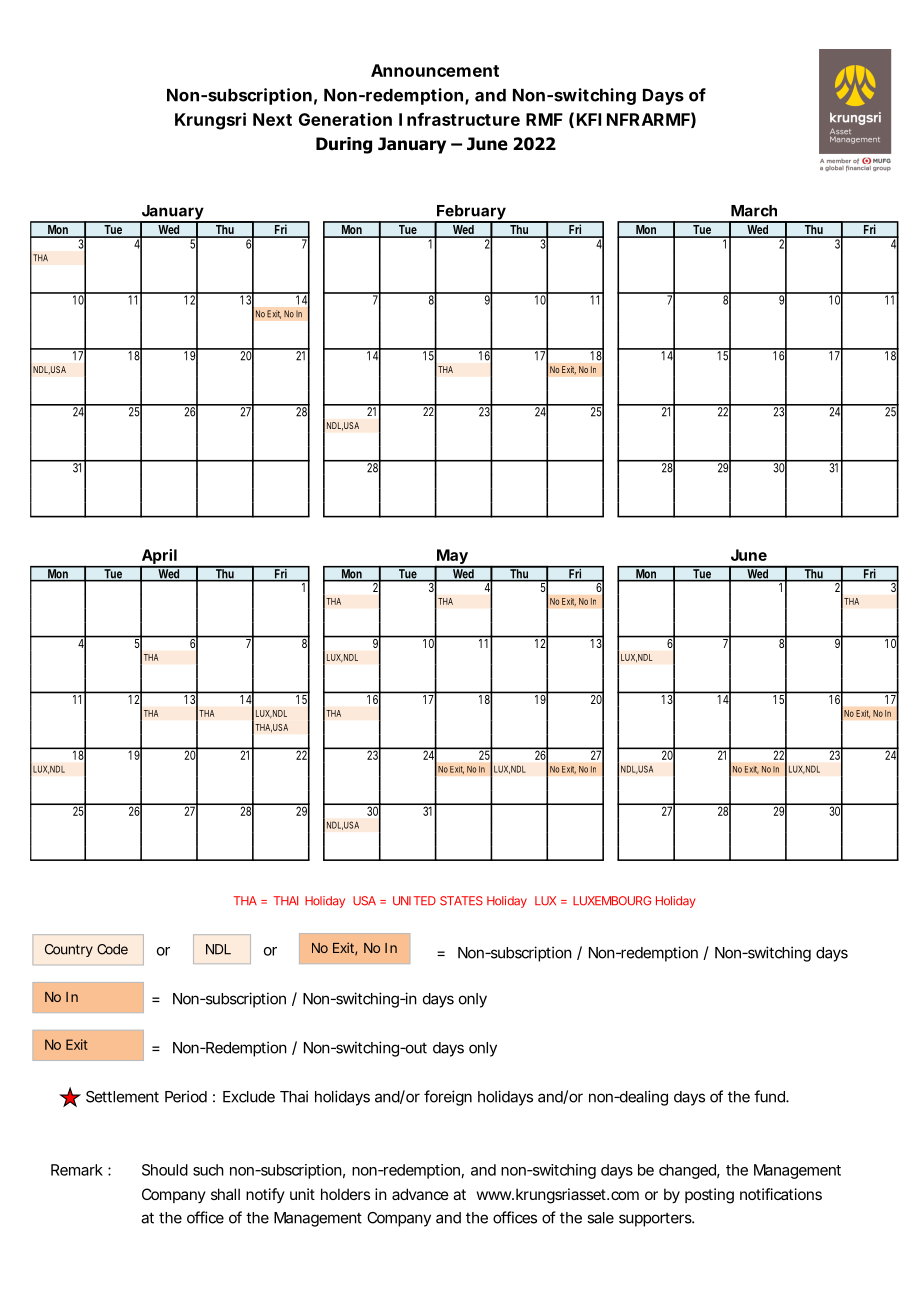 The image size is (924, 1307). Describe the element at coordinates (461, 901) in the page. I see `STATES` at that location.
